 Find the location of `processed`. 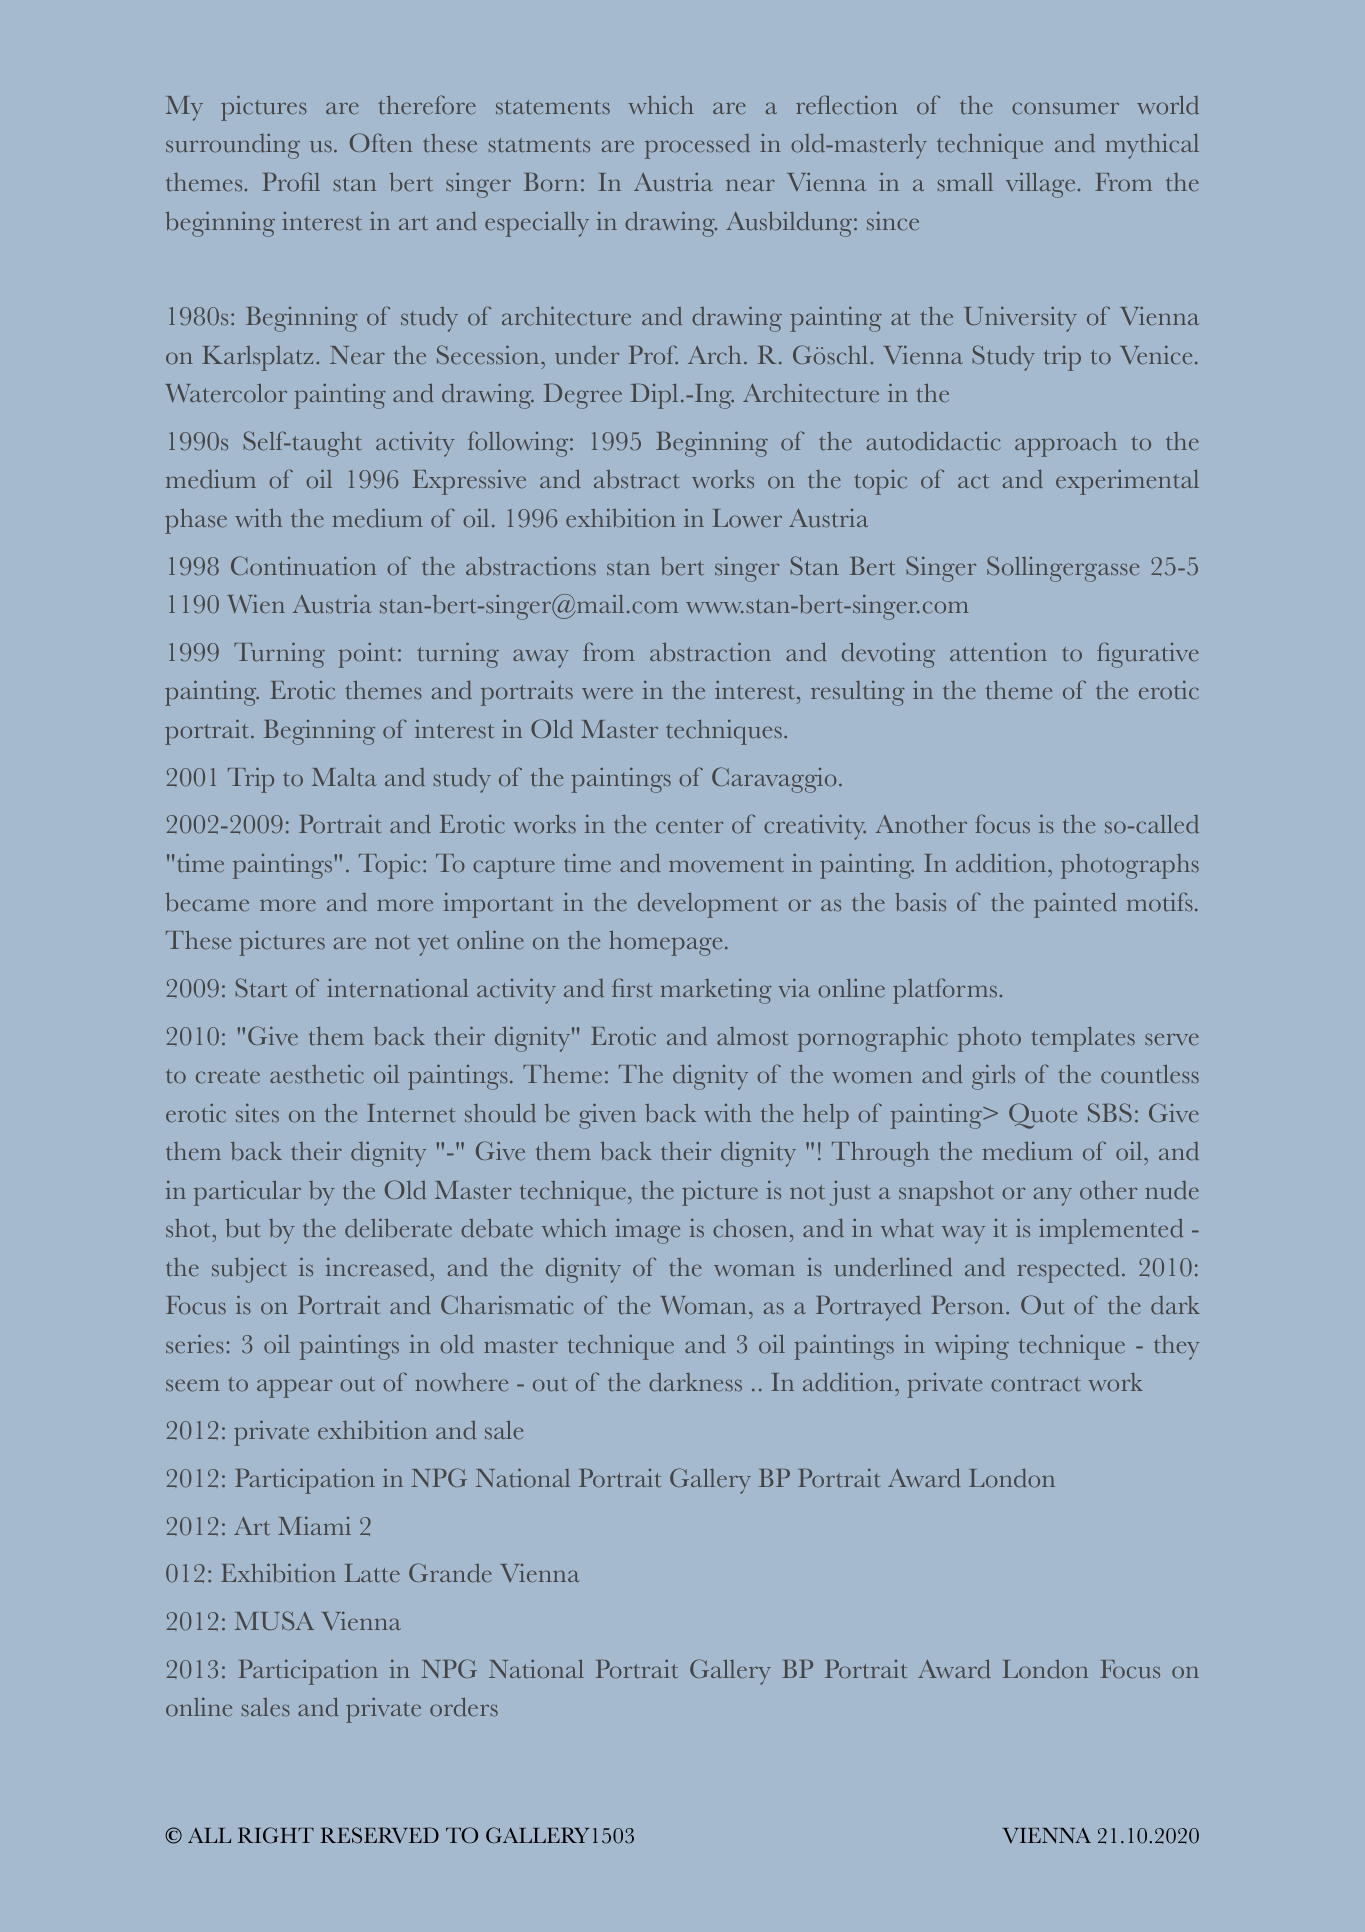

processed is located at coordinates (697, 146).
